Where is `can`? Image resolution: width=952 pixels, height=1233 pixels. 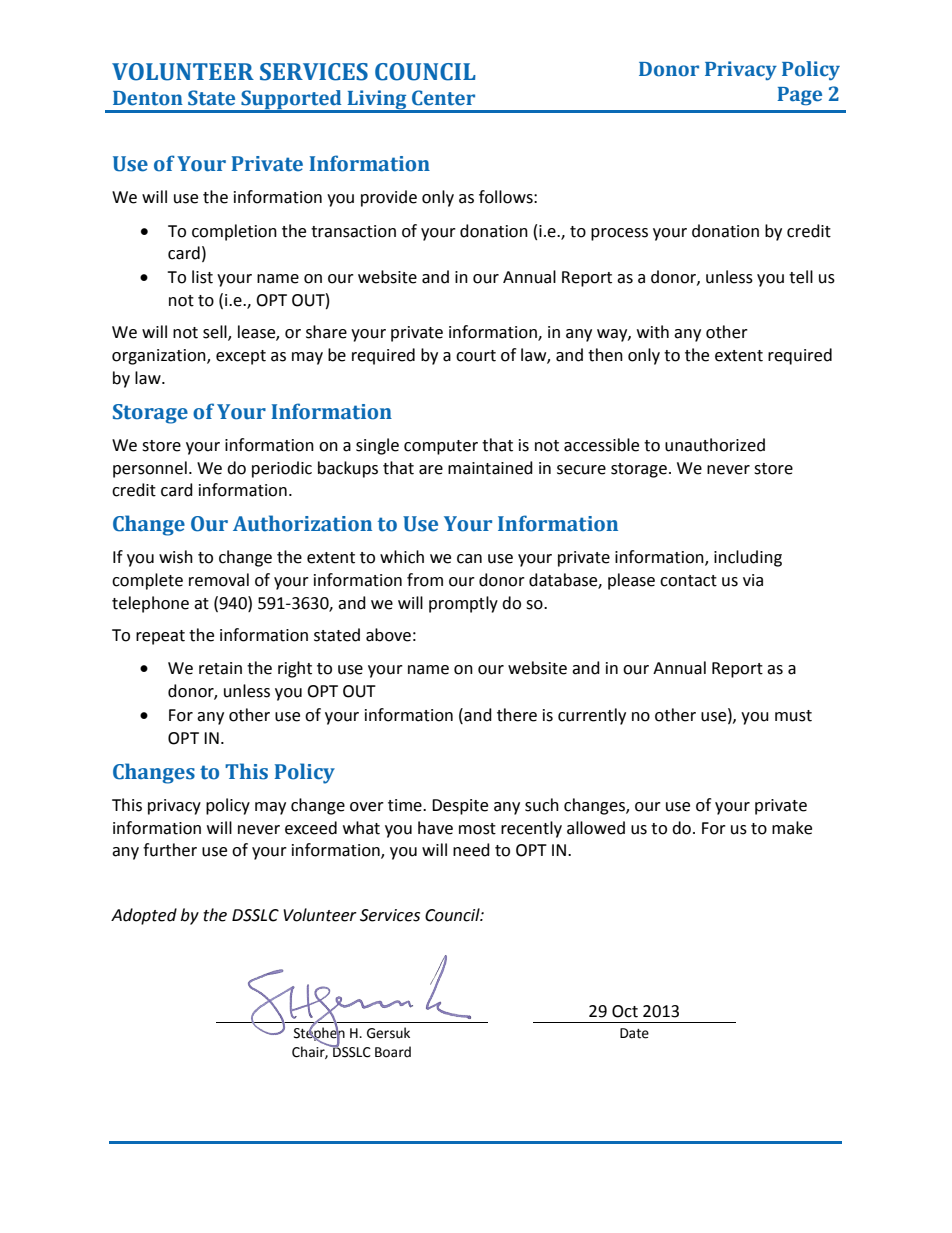
can is located at coordinates (469, 559).
